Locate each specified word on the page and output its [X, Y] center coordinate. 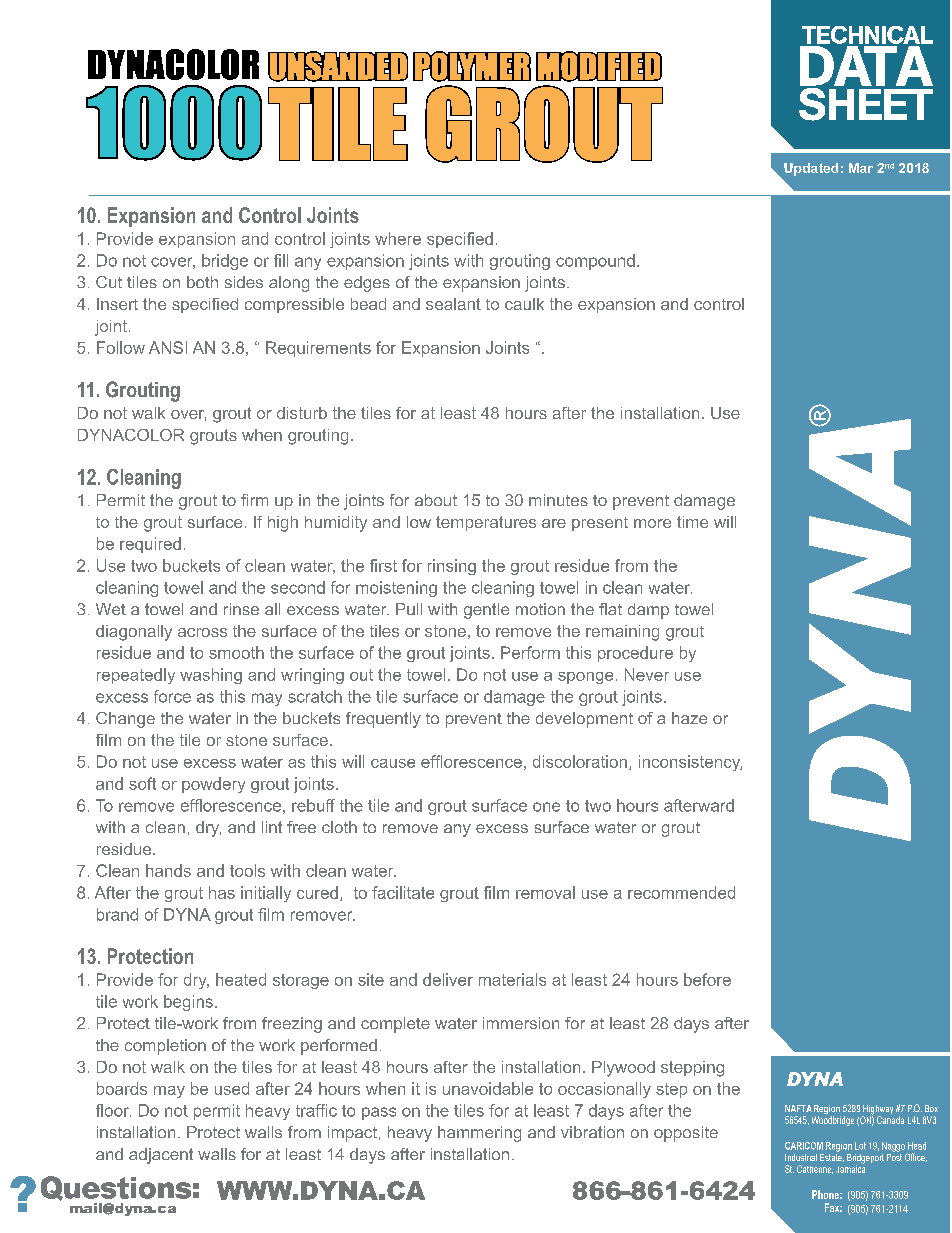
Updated [811, 169]
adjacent [161, 1156]
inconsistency [690, 763]
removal [545, 892]
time [692, 522]
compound [595, 262]
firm [254, 500]
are [554, 523]
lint [272, 827]
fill [281, 260]
